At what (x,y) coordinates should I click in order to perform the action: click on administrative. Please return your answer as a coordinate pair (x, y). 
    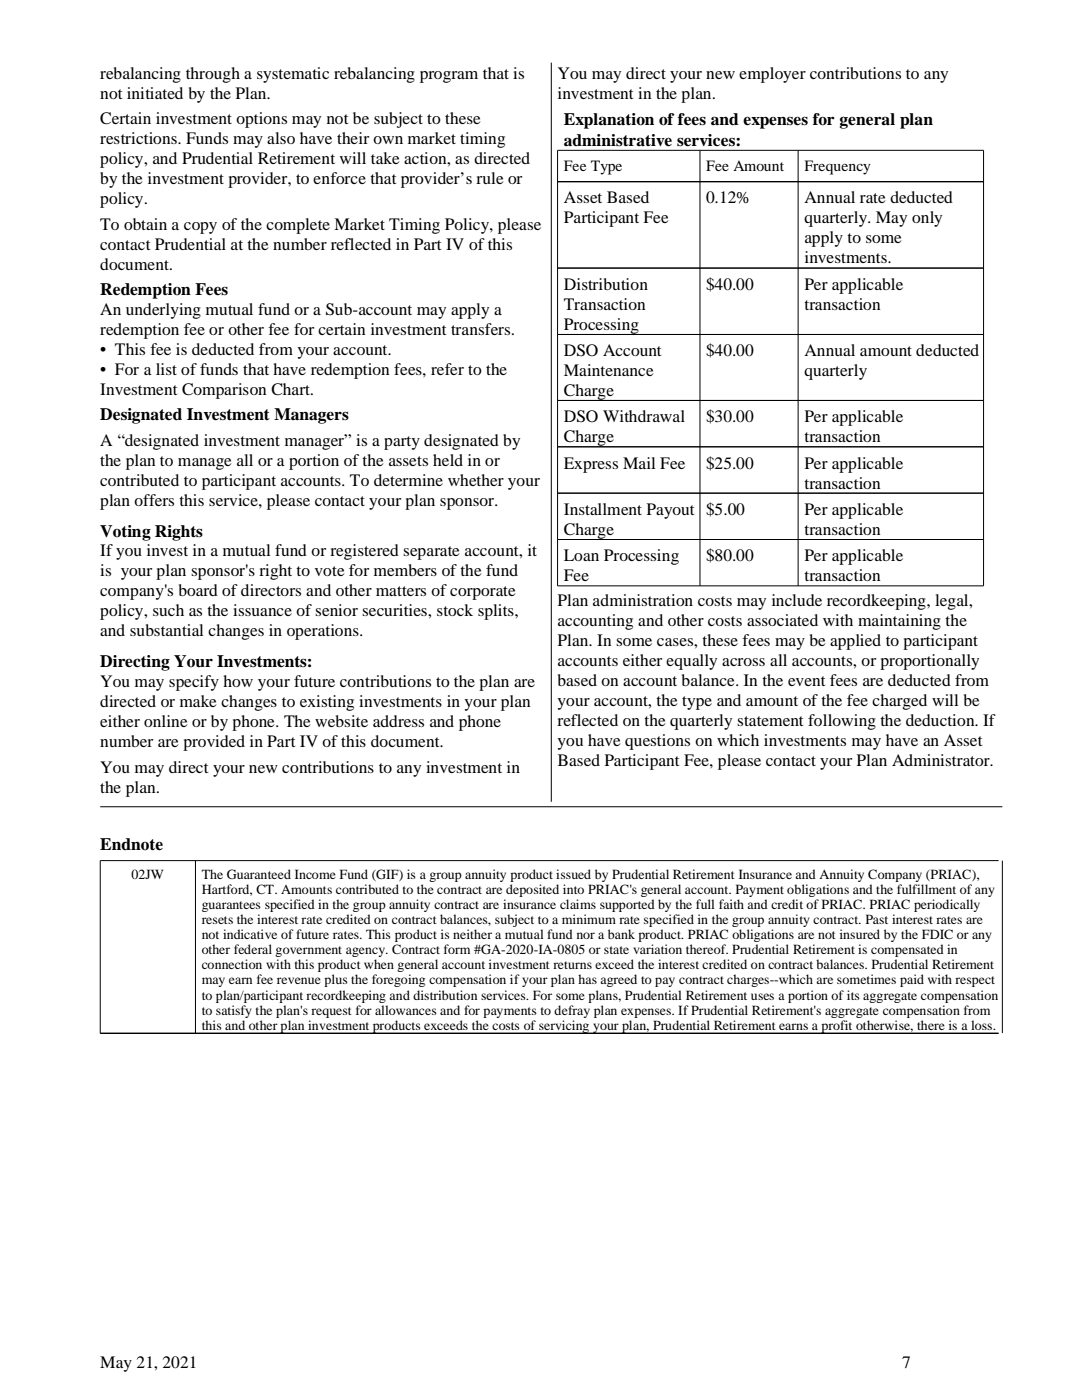
    Looking at the image, I should click on (618, 140).
